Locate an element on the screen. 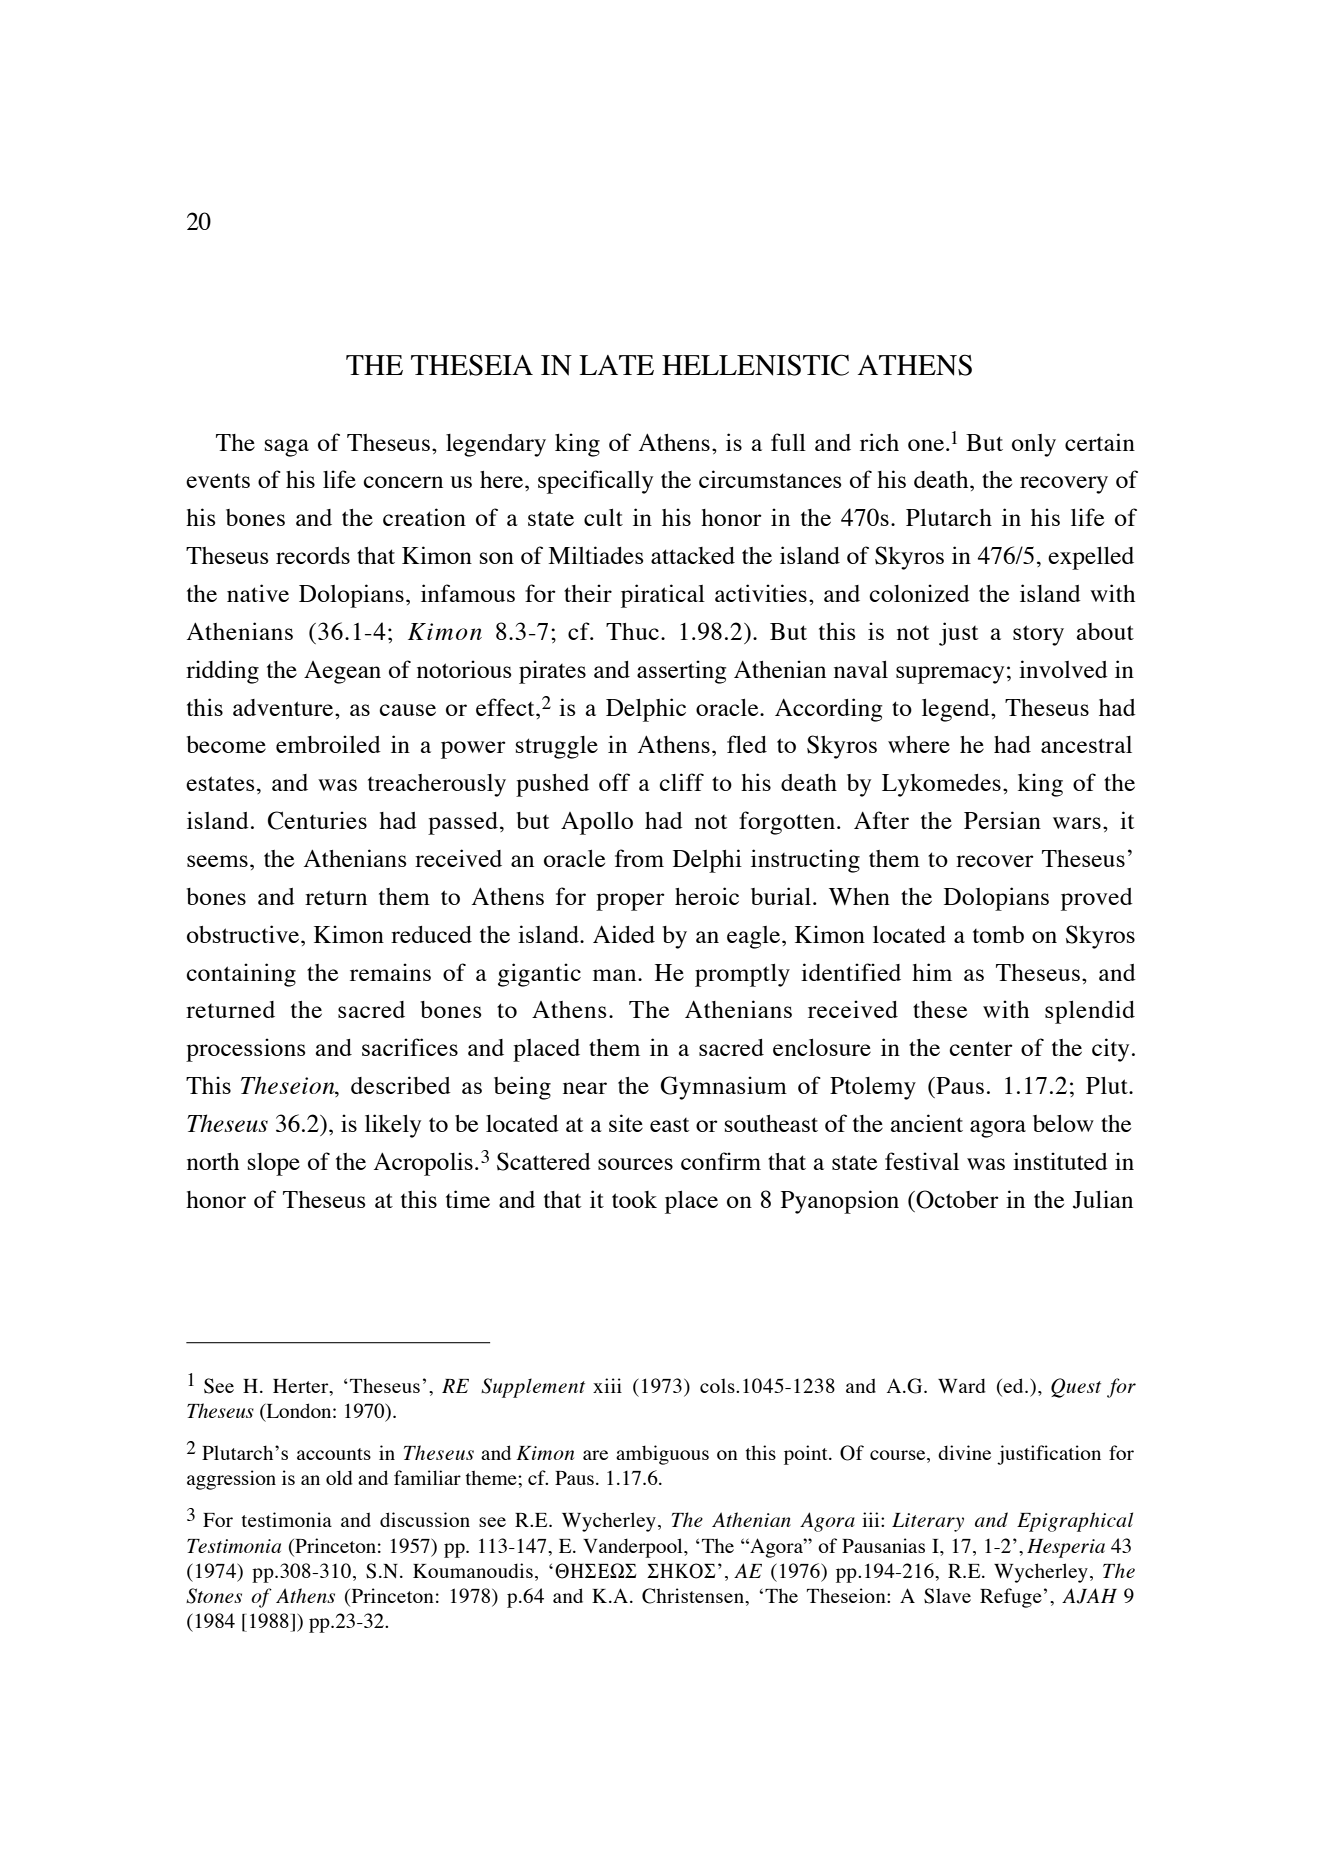 This screenshot has width=1317, height=1864. only is located at coordinates (1034, 445).
